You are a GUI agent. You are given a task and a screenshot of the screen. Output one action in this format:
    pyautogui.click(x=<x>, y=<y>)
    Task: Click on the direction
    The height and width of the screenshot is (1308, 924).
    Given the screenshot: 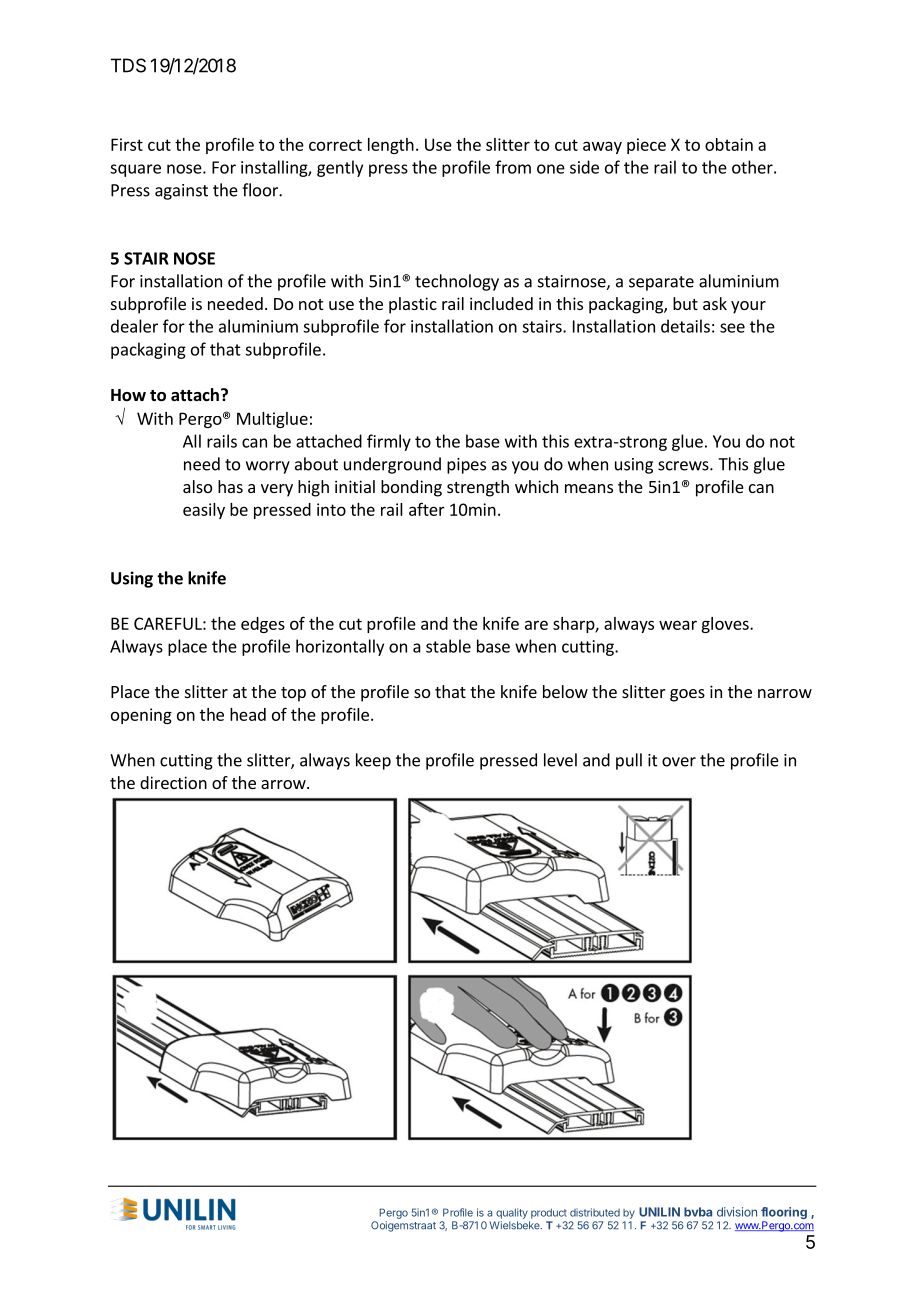 What is the action you would take?
    pyautogui.click(x=173, y=782)
